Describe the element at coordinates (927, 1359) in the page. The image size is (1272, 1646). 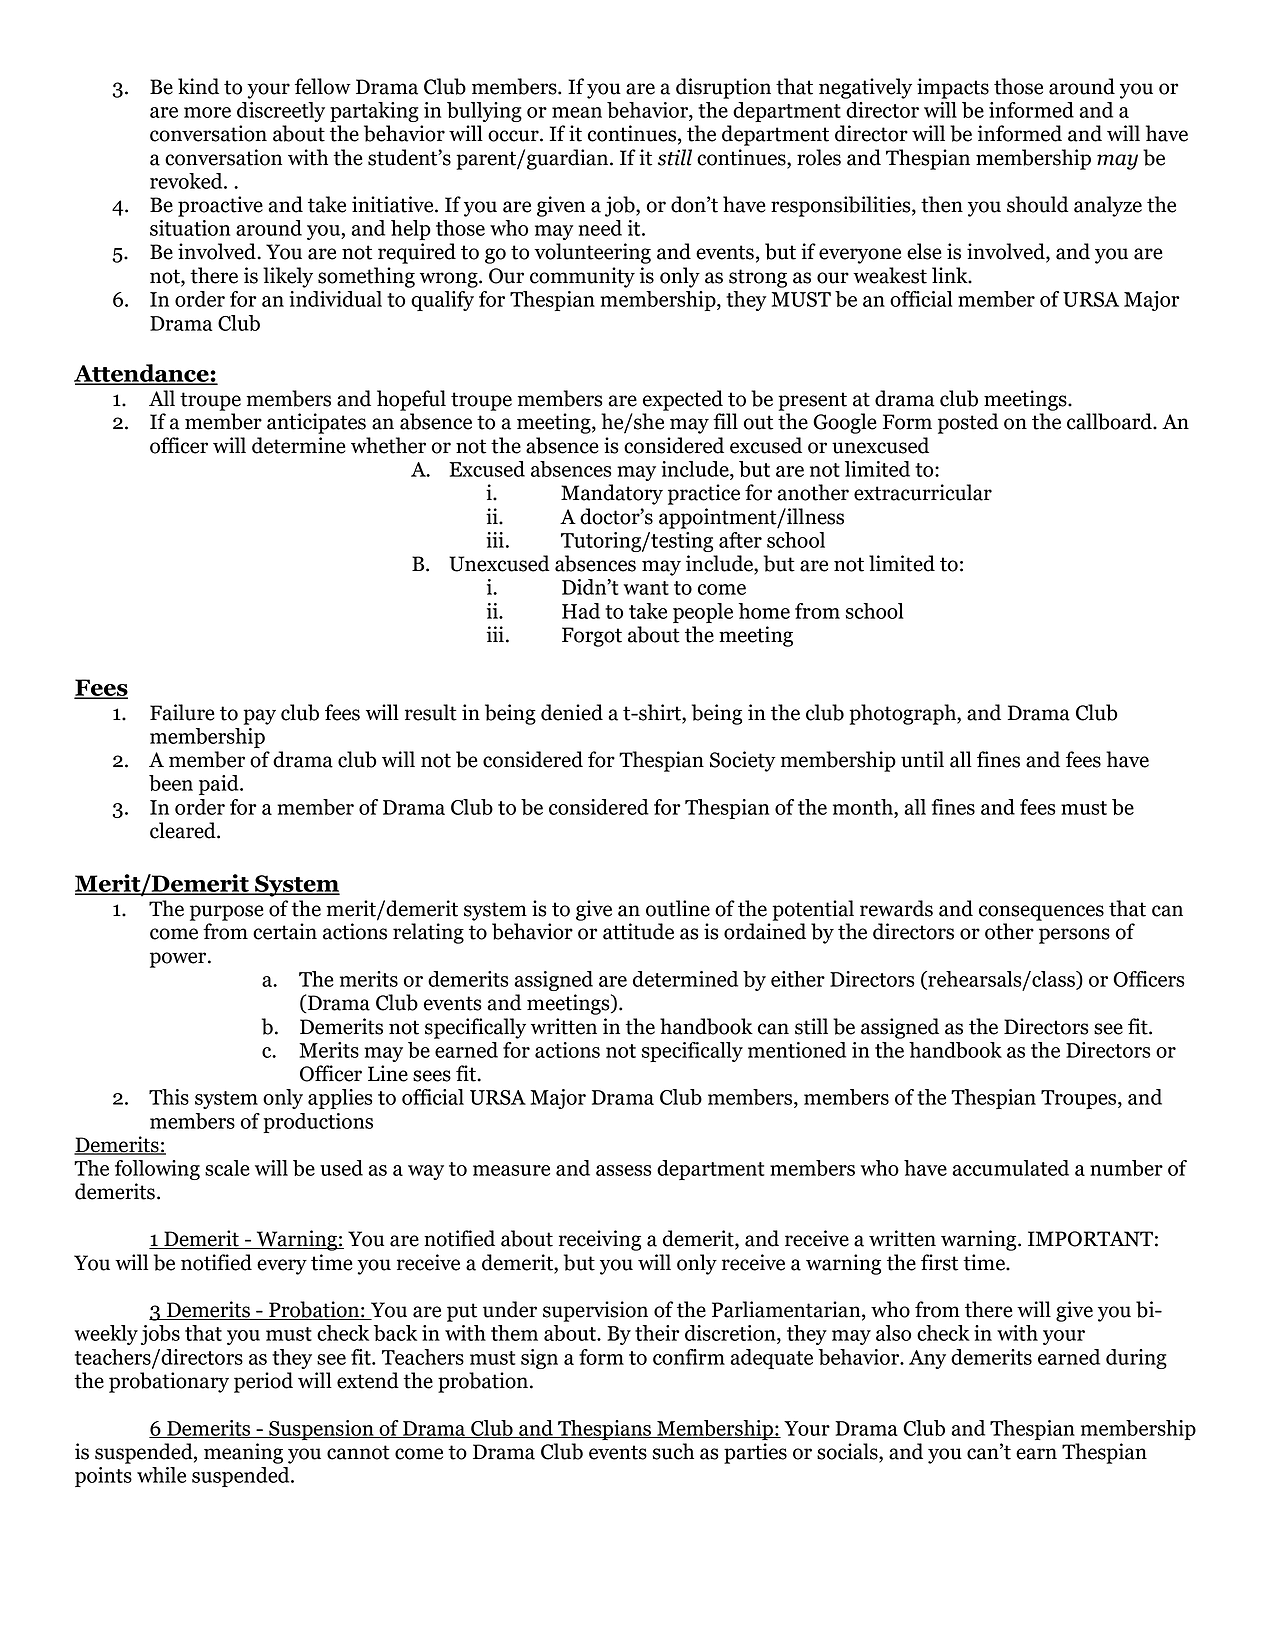
I see `Any` at that location.
